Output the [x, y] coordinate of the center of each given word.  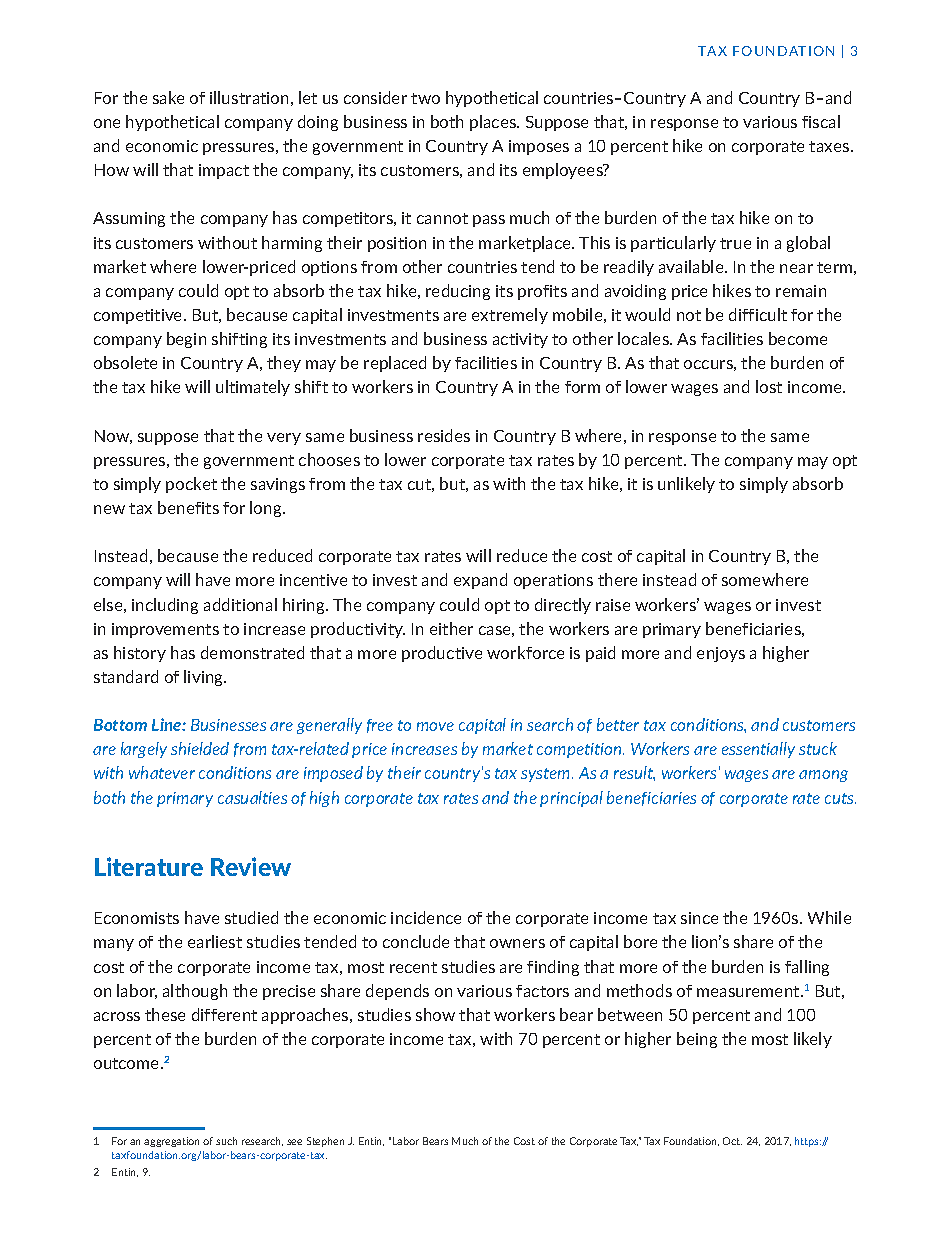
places [494, 123]
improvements [165, 630]
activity [520, 340]
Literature [149, 866]
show [435, 1014]
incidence [426, 917]
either [451, 628]
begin [186, 340]
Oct [732, 1141]
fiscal [821, 121]
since [699, 918]
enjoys [721, 654]
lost [769, 386]
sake [168, 97]
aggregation [171, 1142]
